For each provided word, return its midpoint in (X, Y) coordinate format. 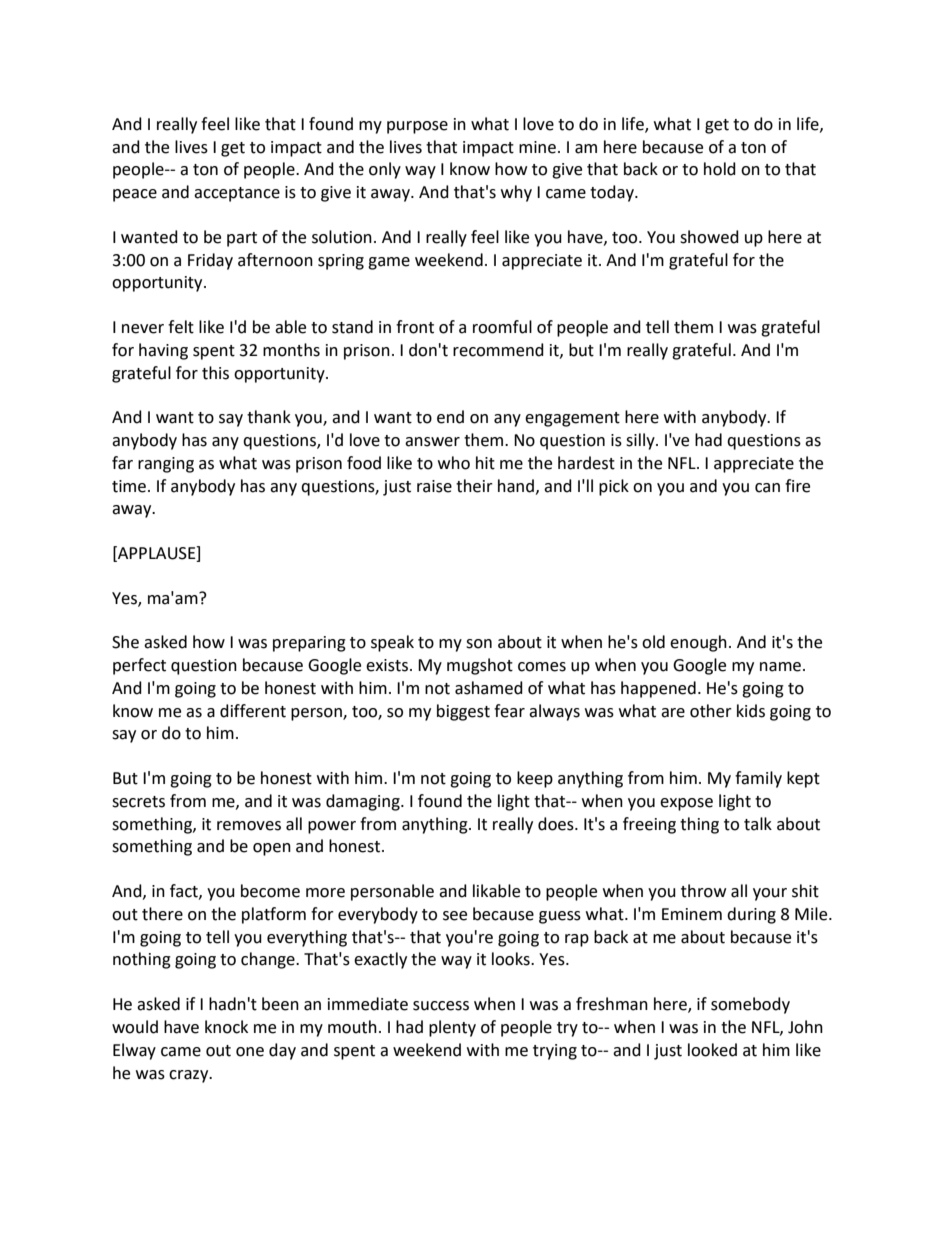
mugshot (480, 666)
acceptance (237, 194)
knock (226, 1027)
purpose (417, 127)
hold (720, 169)
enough (698, 643)
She (125, 642)
